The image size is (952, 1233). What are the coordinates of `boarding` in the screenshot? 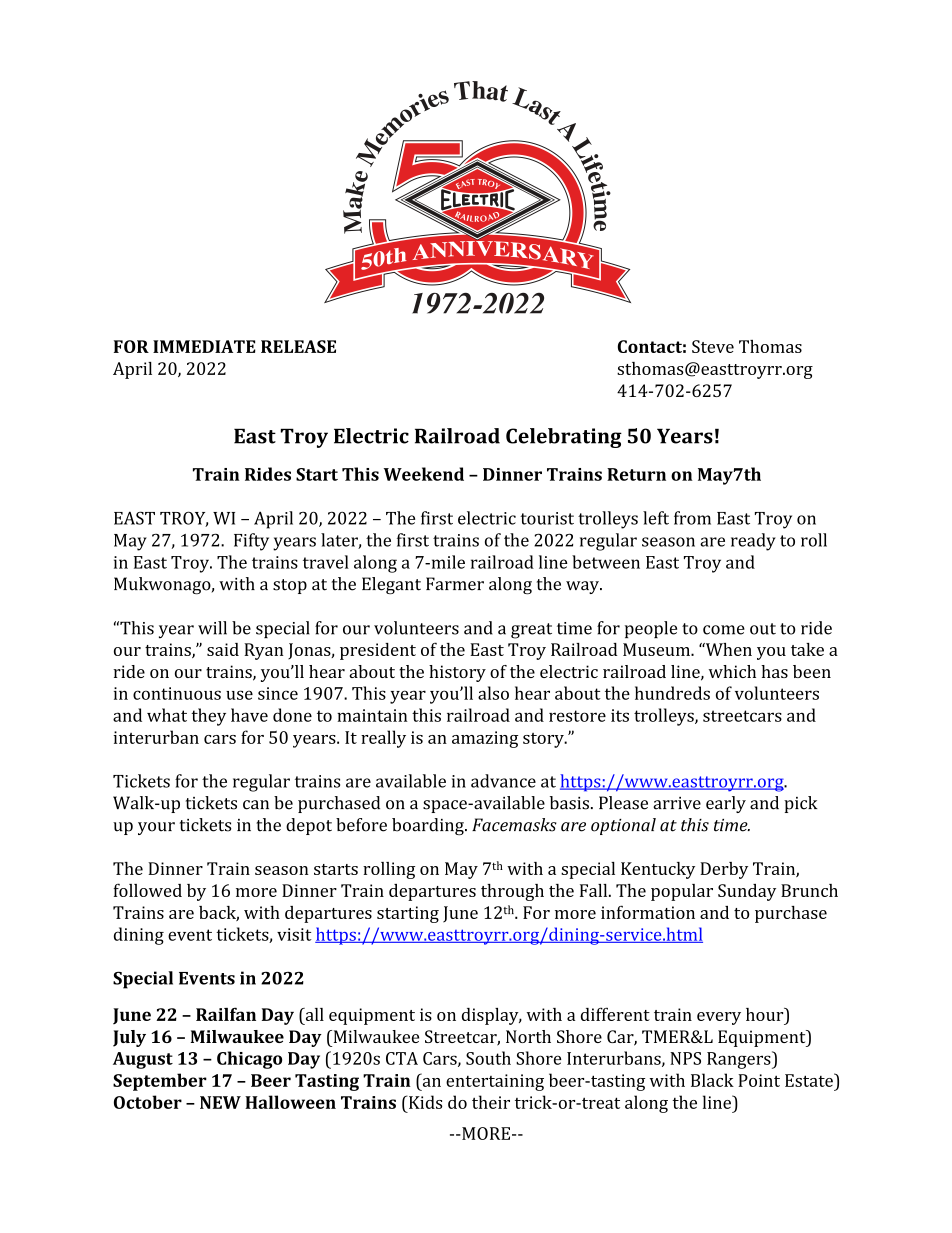 It's located at (429, 826).
